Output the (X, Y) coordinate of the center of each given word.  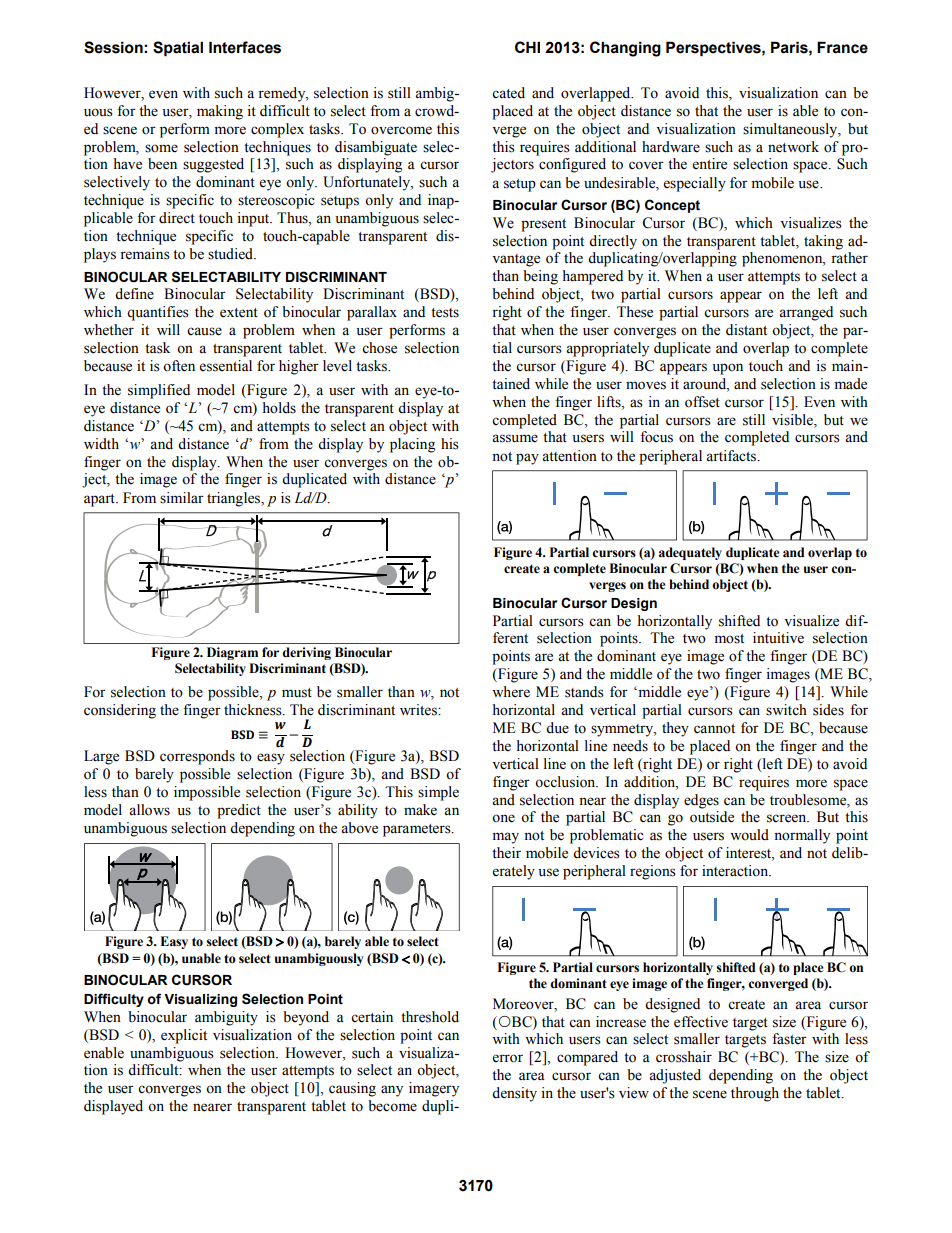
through (755, 1094)
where (511, 692)
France (842, 47)
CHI (527, 47)
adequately (690, 553)
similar (182, 498)
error (508, 1058)
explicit (184, 1036)
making (220, 112)
